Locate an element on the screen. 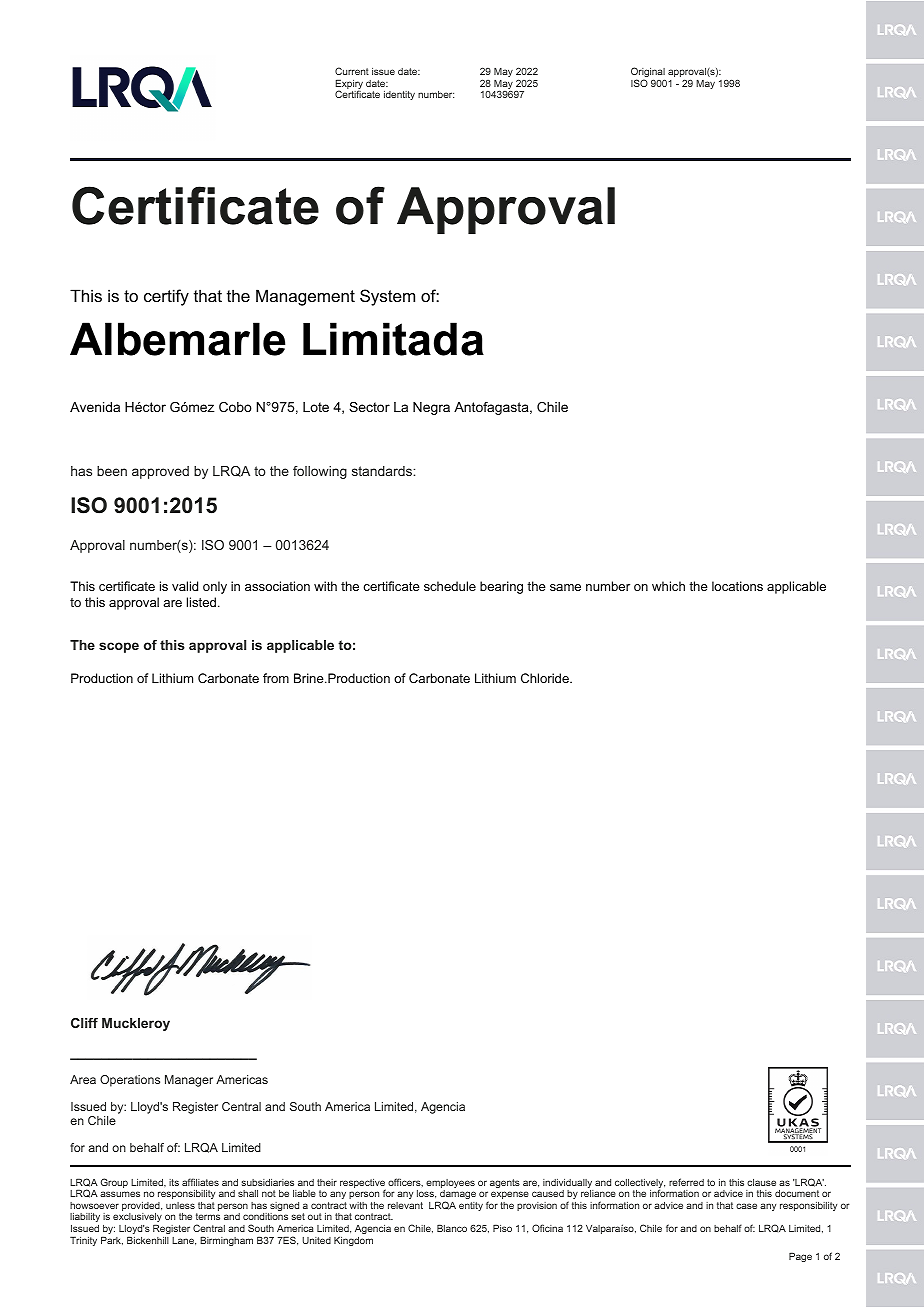 Image resolution: width=924 pixels, height=1308 pixels. Chloride is located at coordinates (546, 678).
